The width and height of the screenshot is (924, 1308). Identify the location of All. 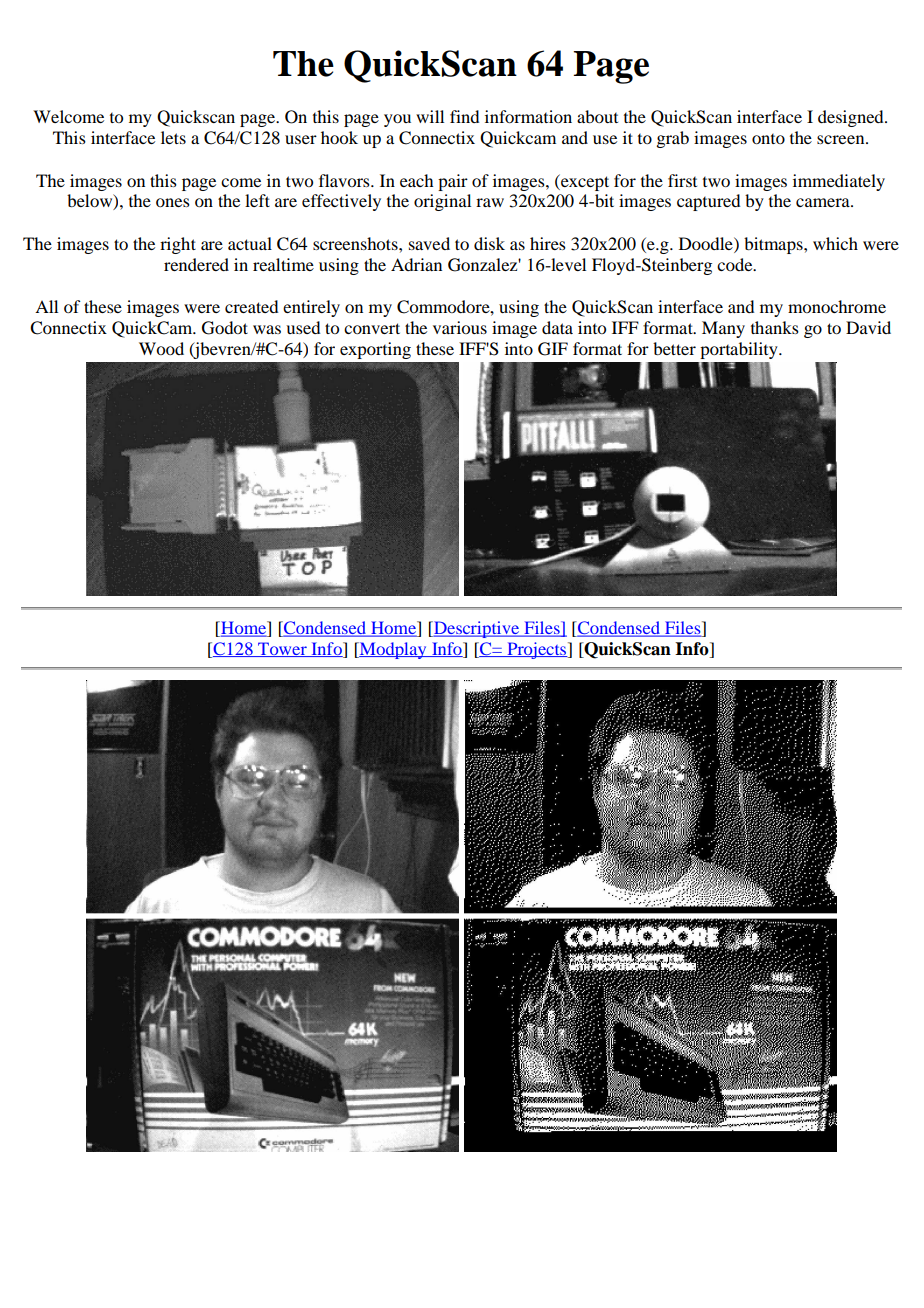
(46, 306).
